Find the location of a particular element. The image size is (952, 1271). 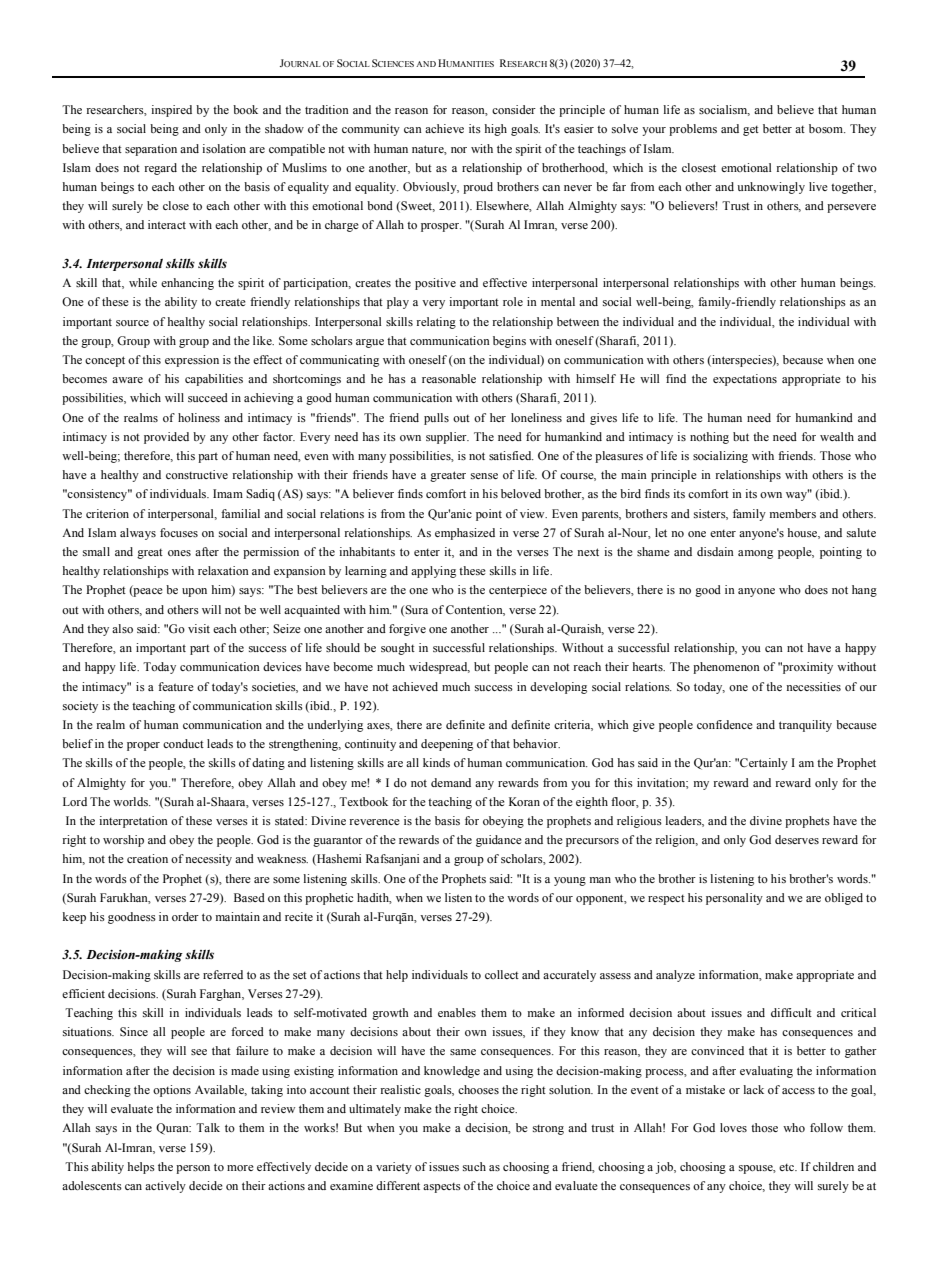

Quran is located at coordinates (173, 1129).
